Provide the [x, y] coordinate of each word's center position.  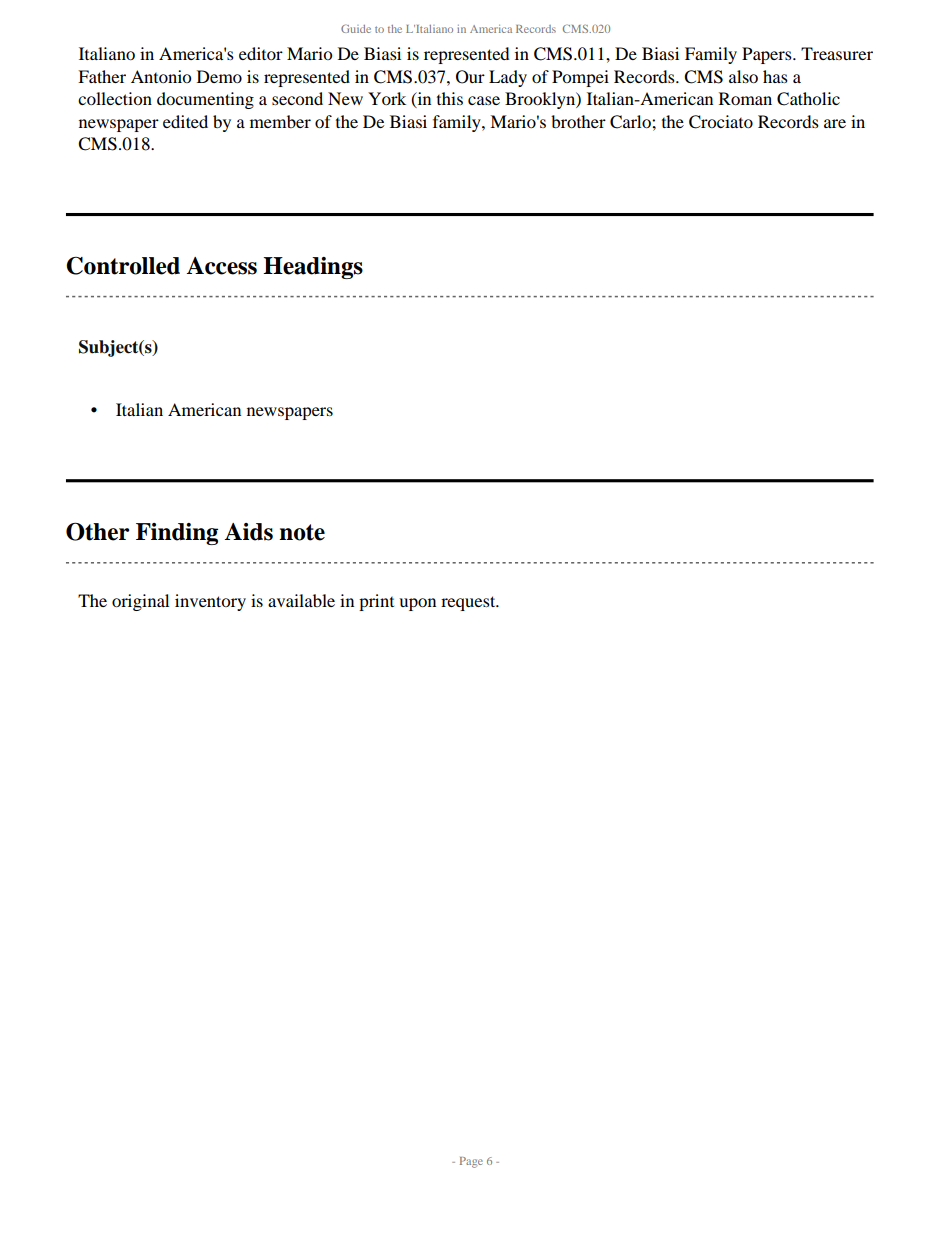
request [469, 603]
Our [470, 77]
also [743, 76]
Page [471, 1162]
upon [417, 604]
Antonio [161, 76]
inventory [210, 602]
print [376, 602]
